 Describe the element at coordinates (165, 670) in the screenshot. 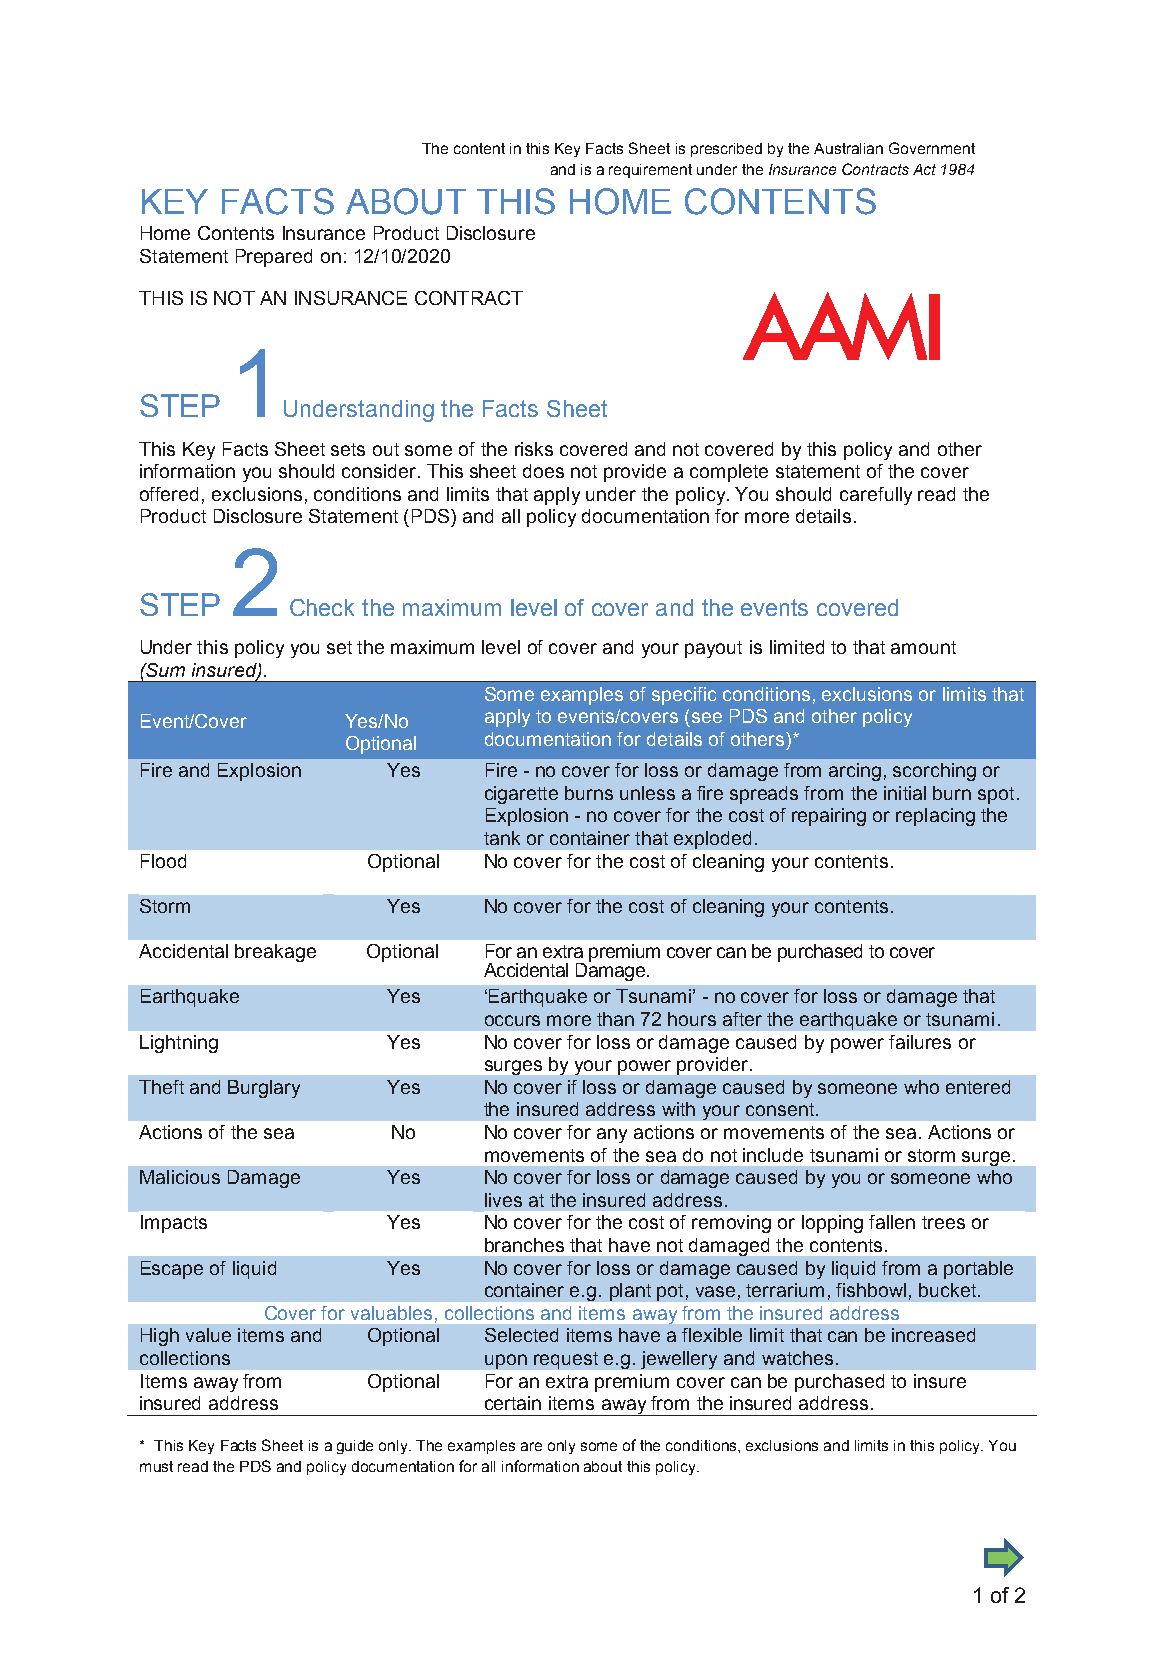

I see `Sum` at that location.
